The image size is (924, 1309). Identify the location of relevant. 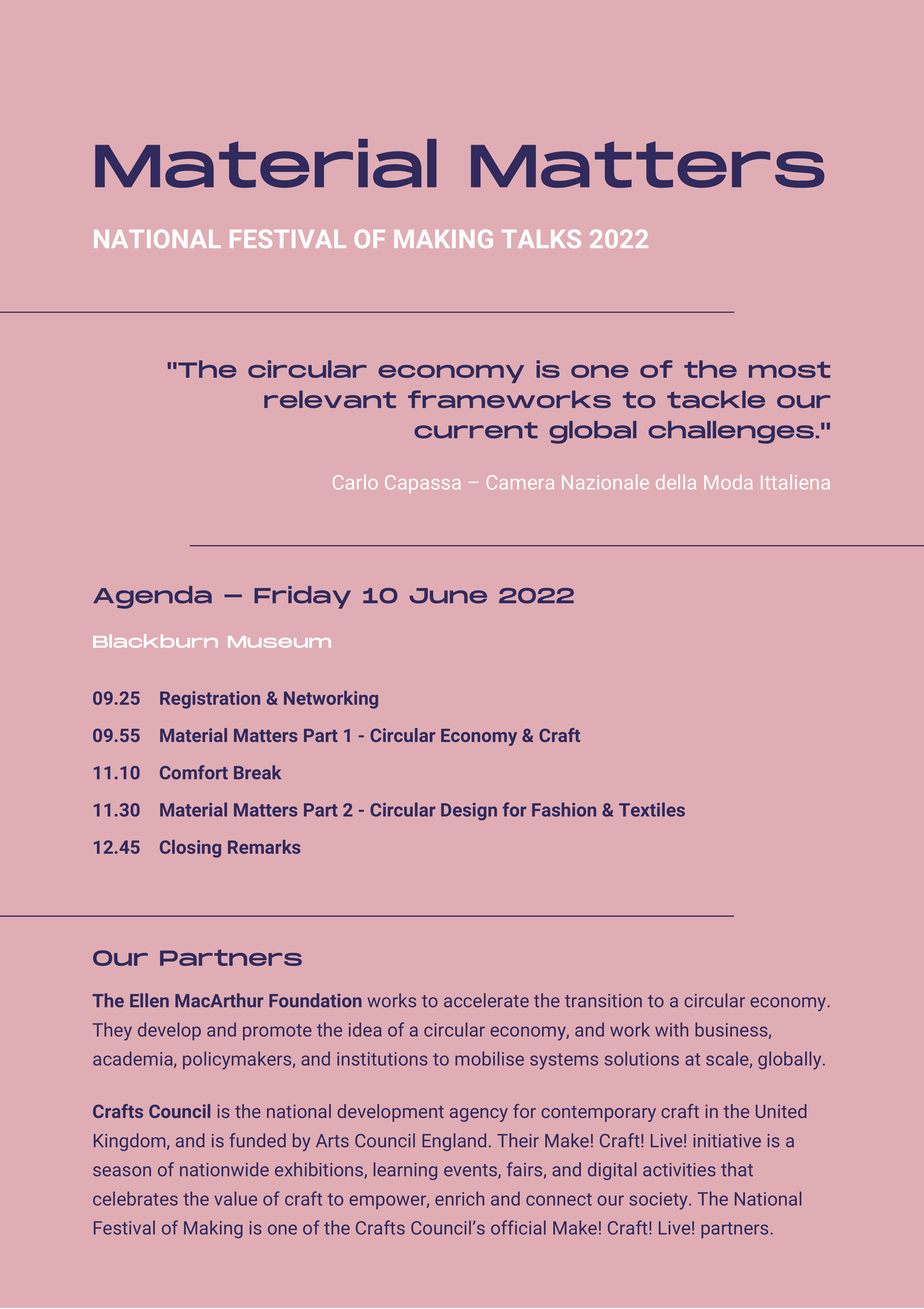
(330, 399).
